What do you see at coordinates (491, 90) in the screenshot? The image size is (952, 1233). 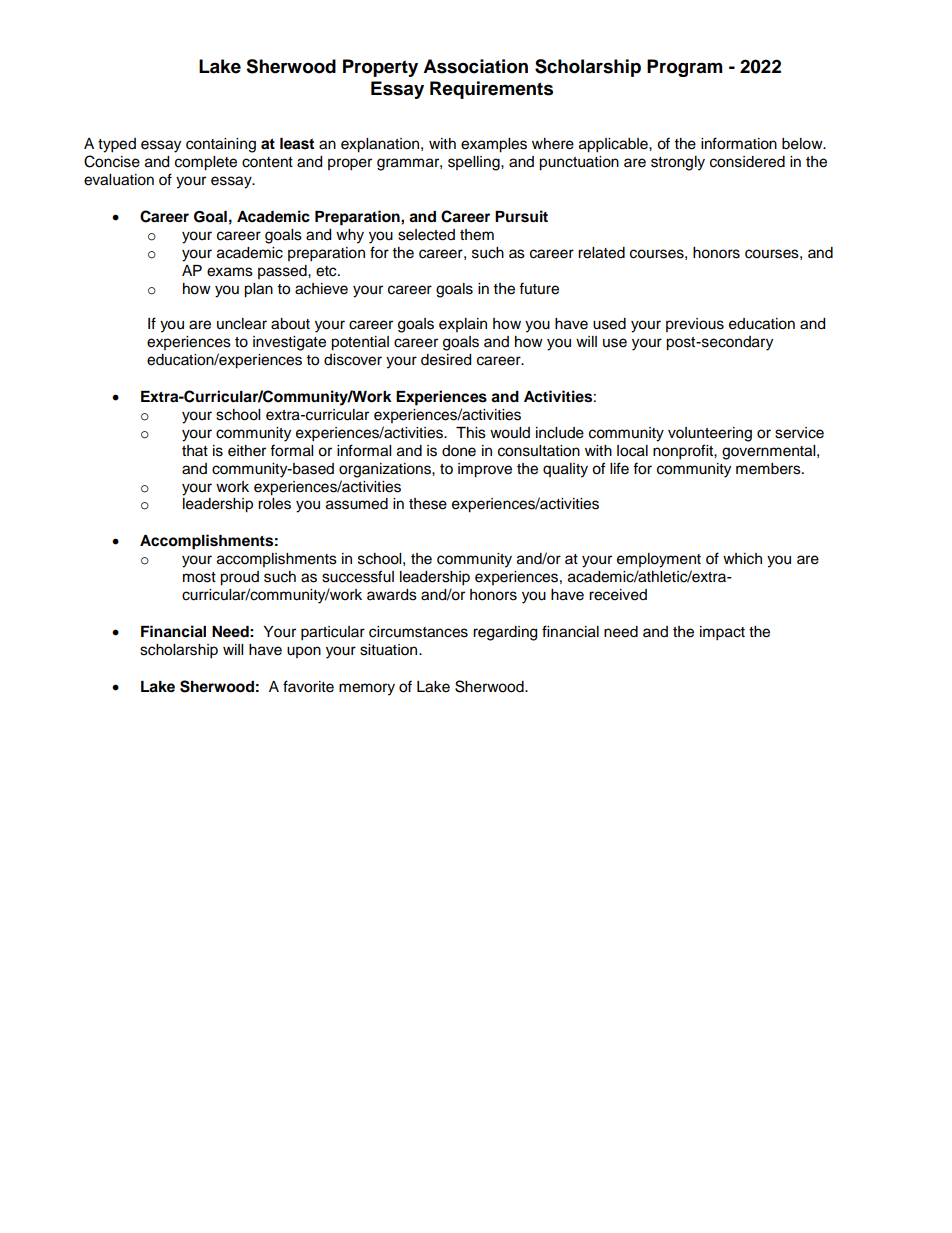 I see `Requirements` at bounding box center [491, 90].
